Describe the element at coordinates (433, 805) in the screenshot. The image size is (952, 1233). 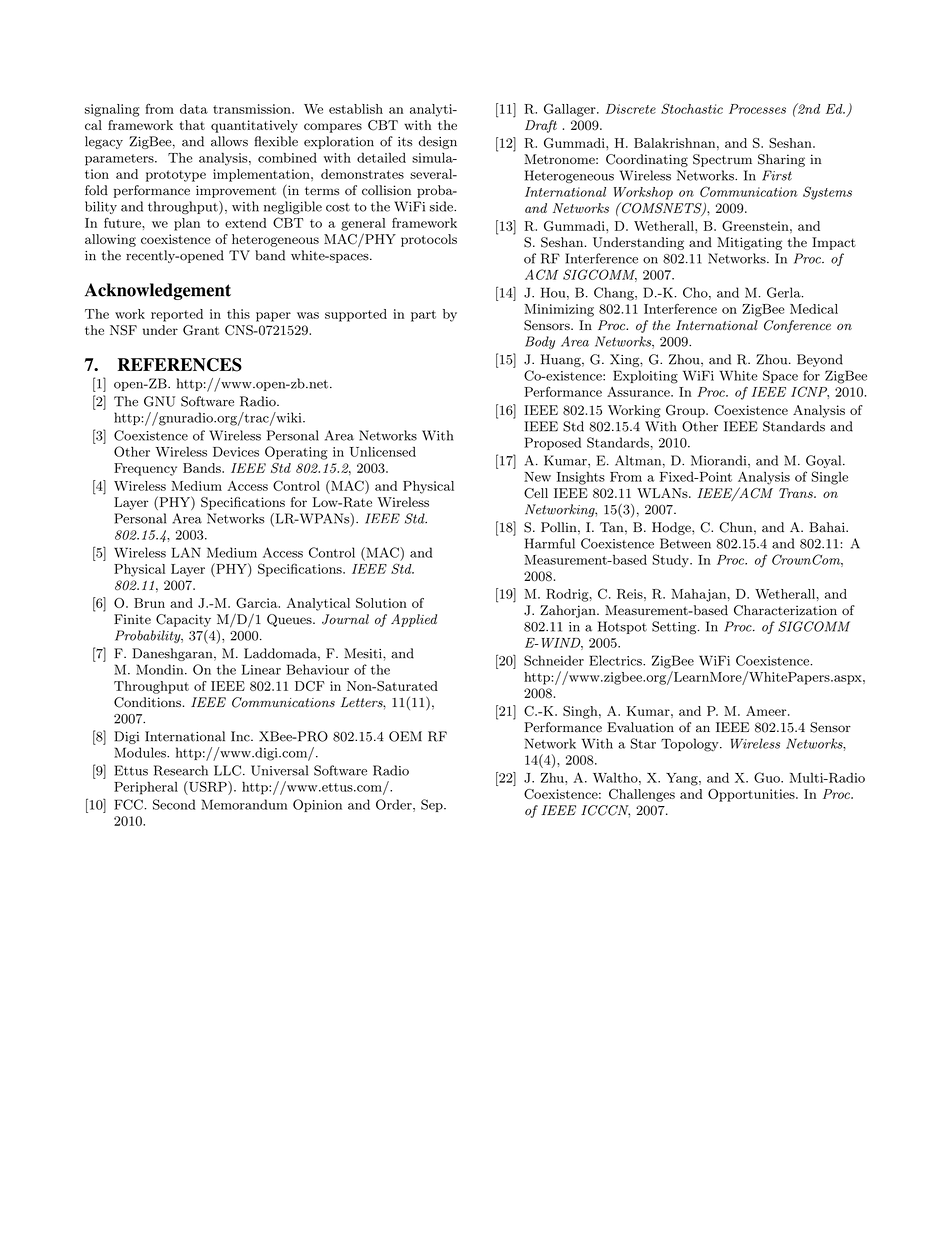
I see `Sep` at that location.
